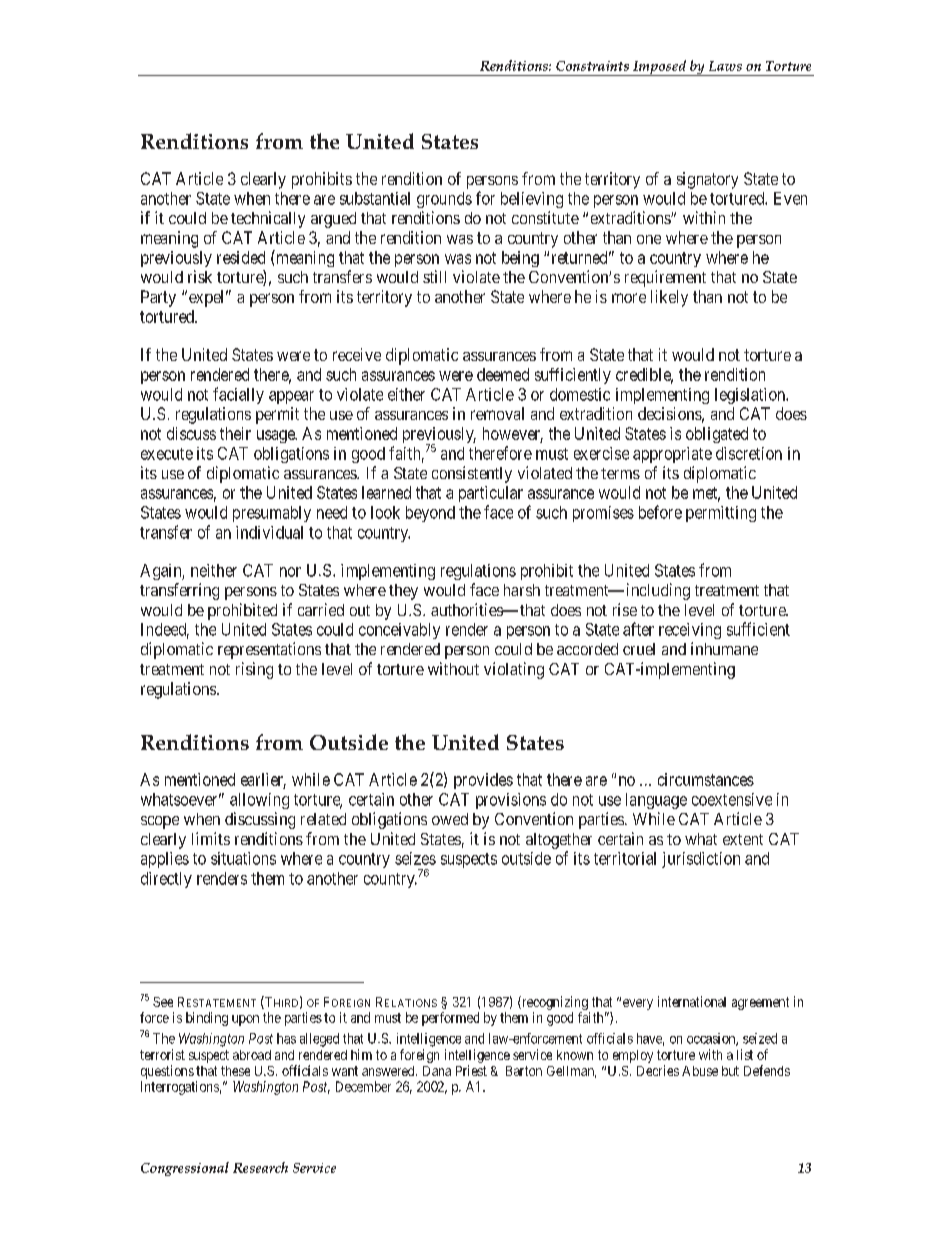  Describe the element at coordinates (717, 435) in the screenshot. I see `obligated` at that location.
